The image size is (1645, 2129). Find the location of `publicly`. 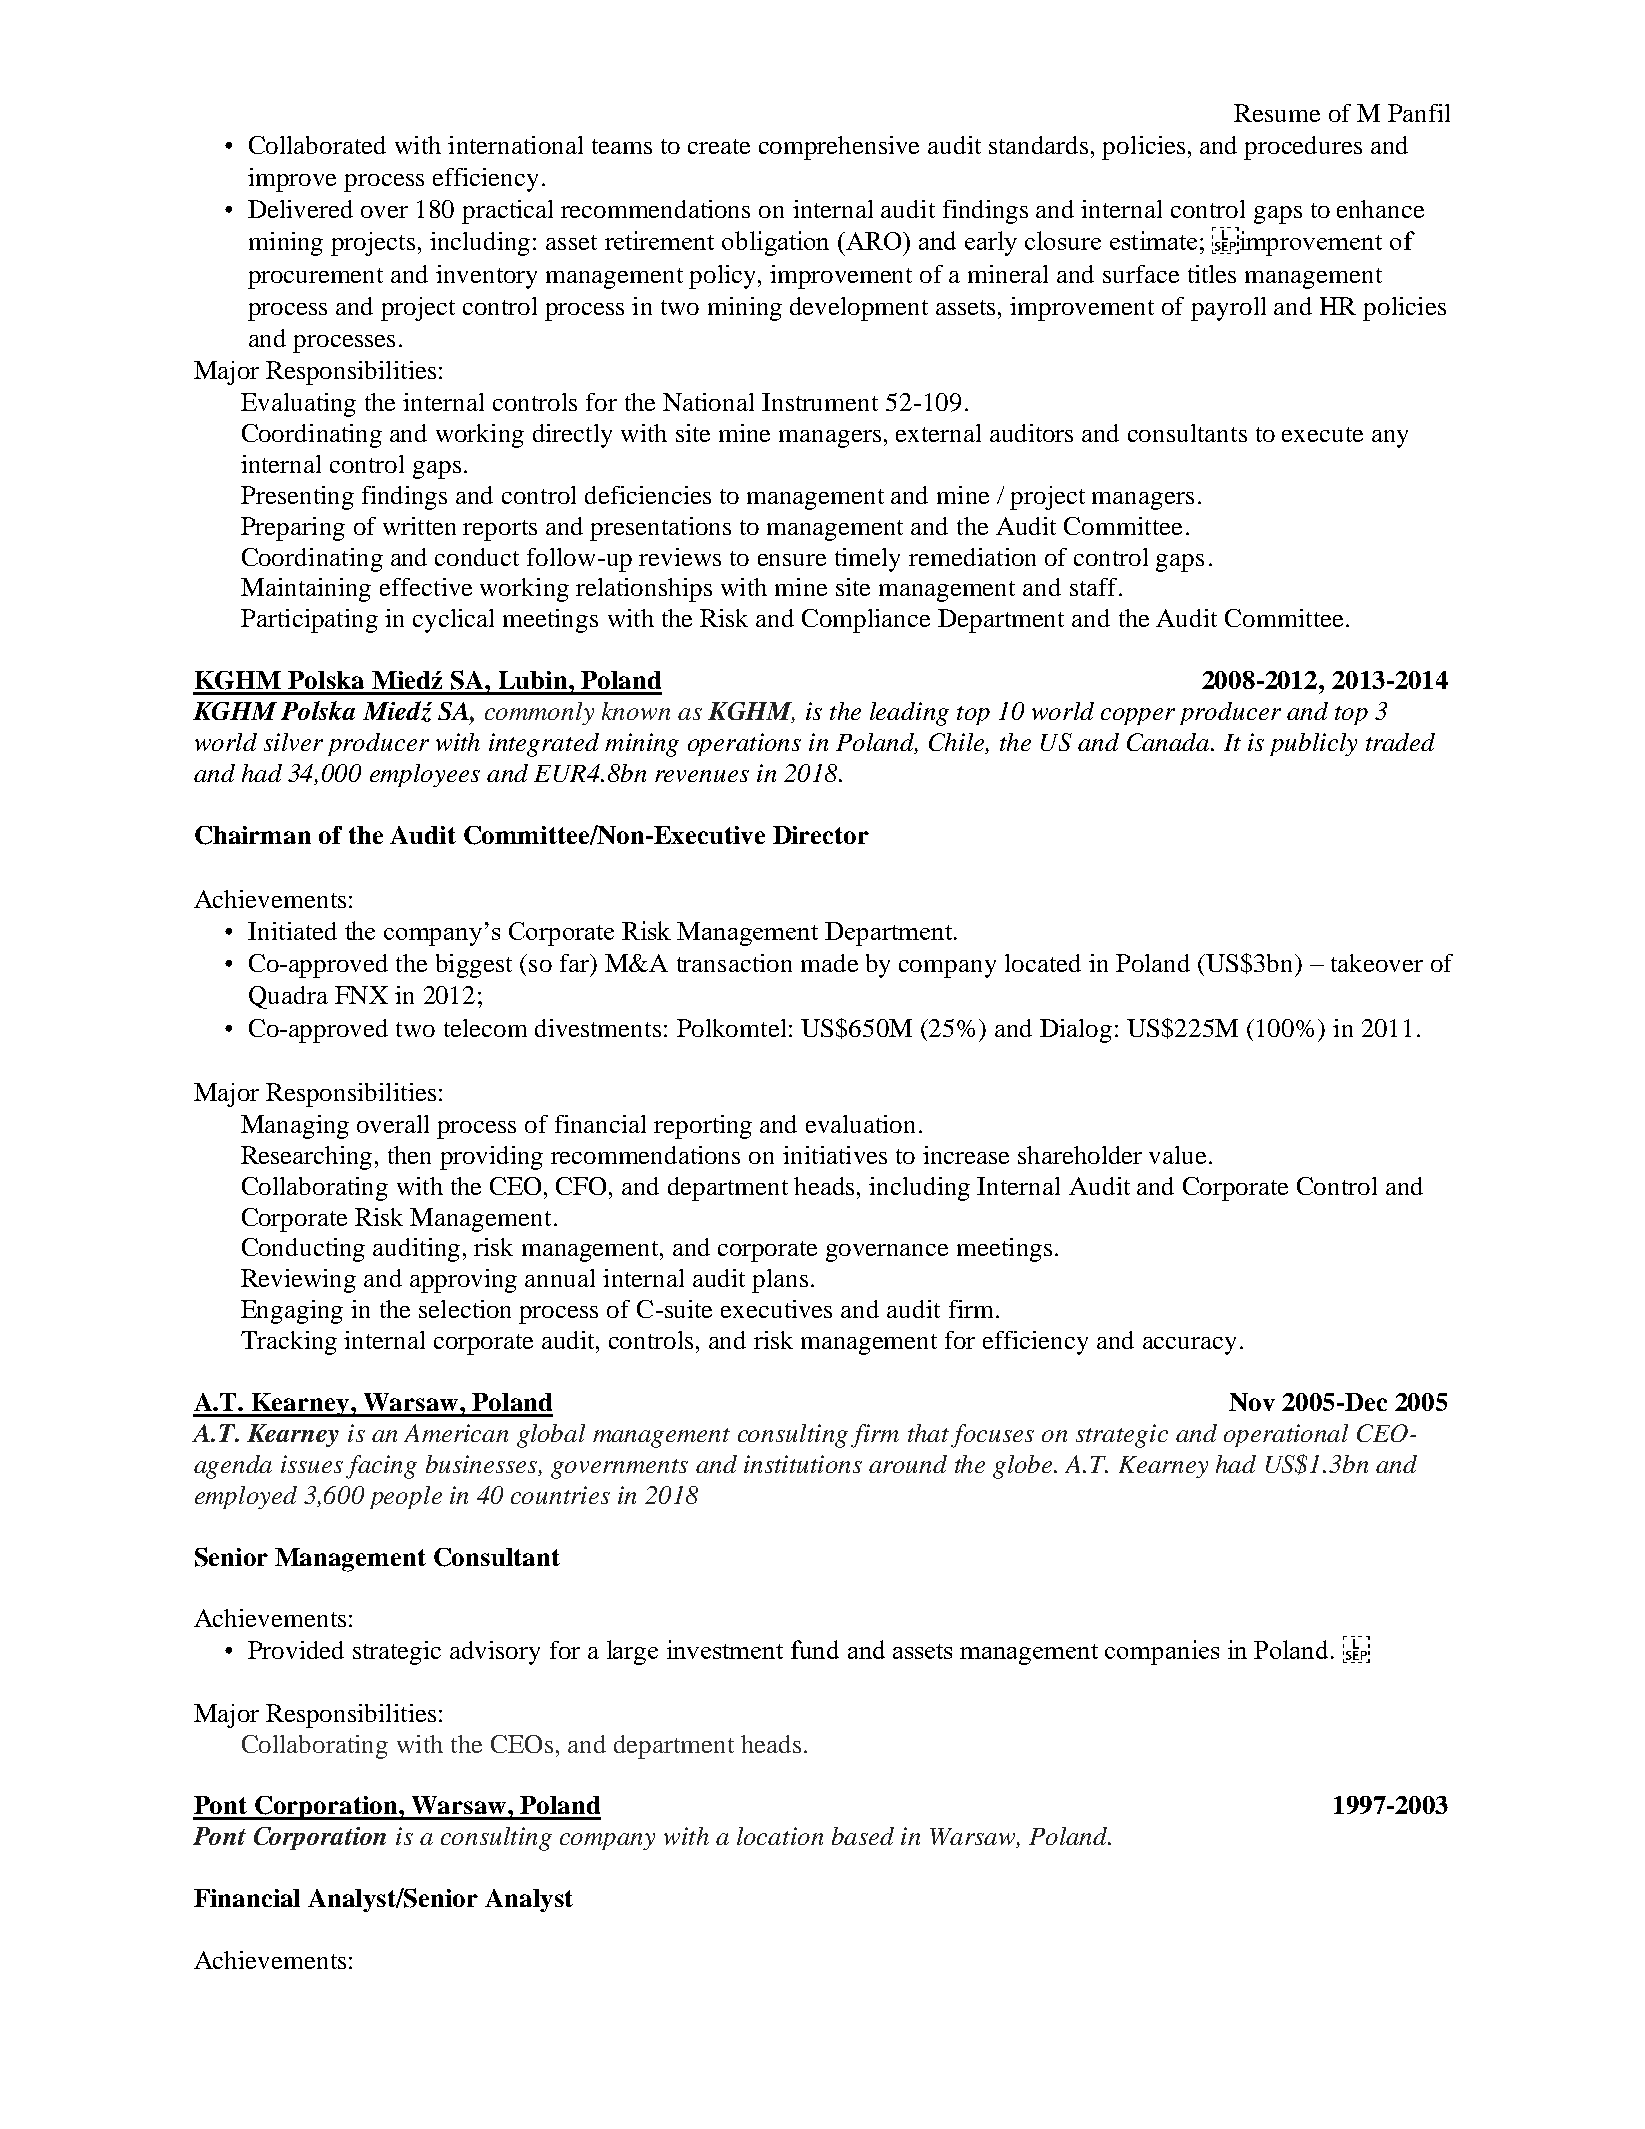

publicly is located at coordinates (1313, 744).
